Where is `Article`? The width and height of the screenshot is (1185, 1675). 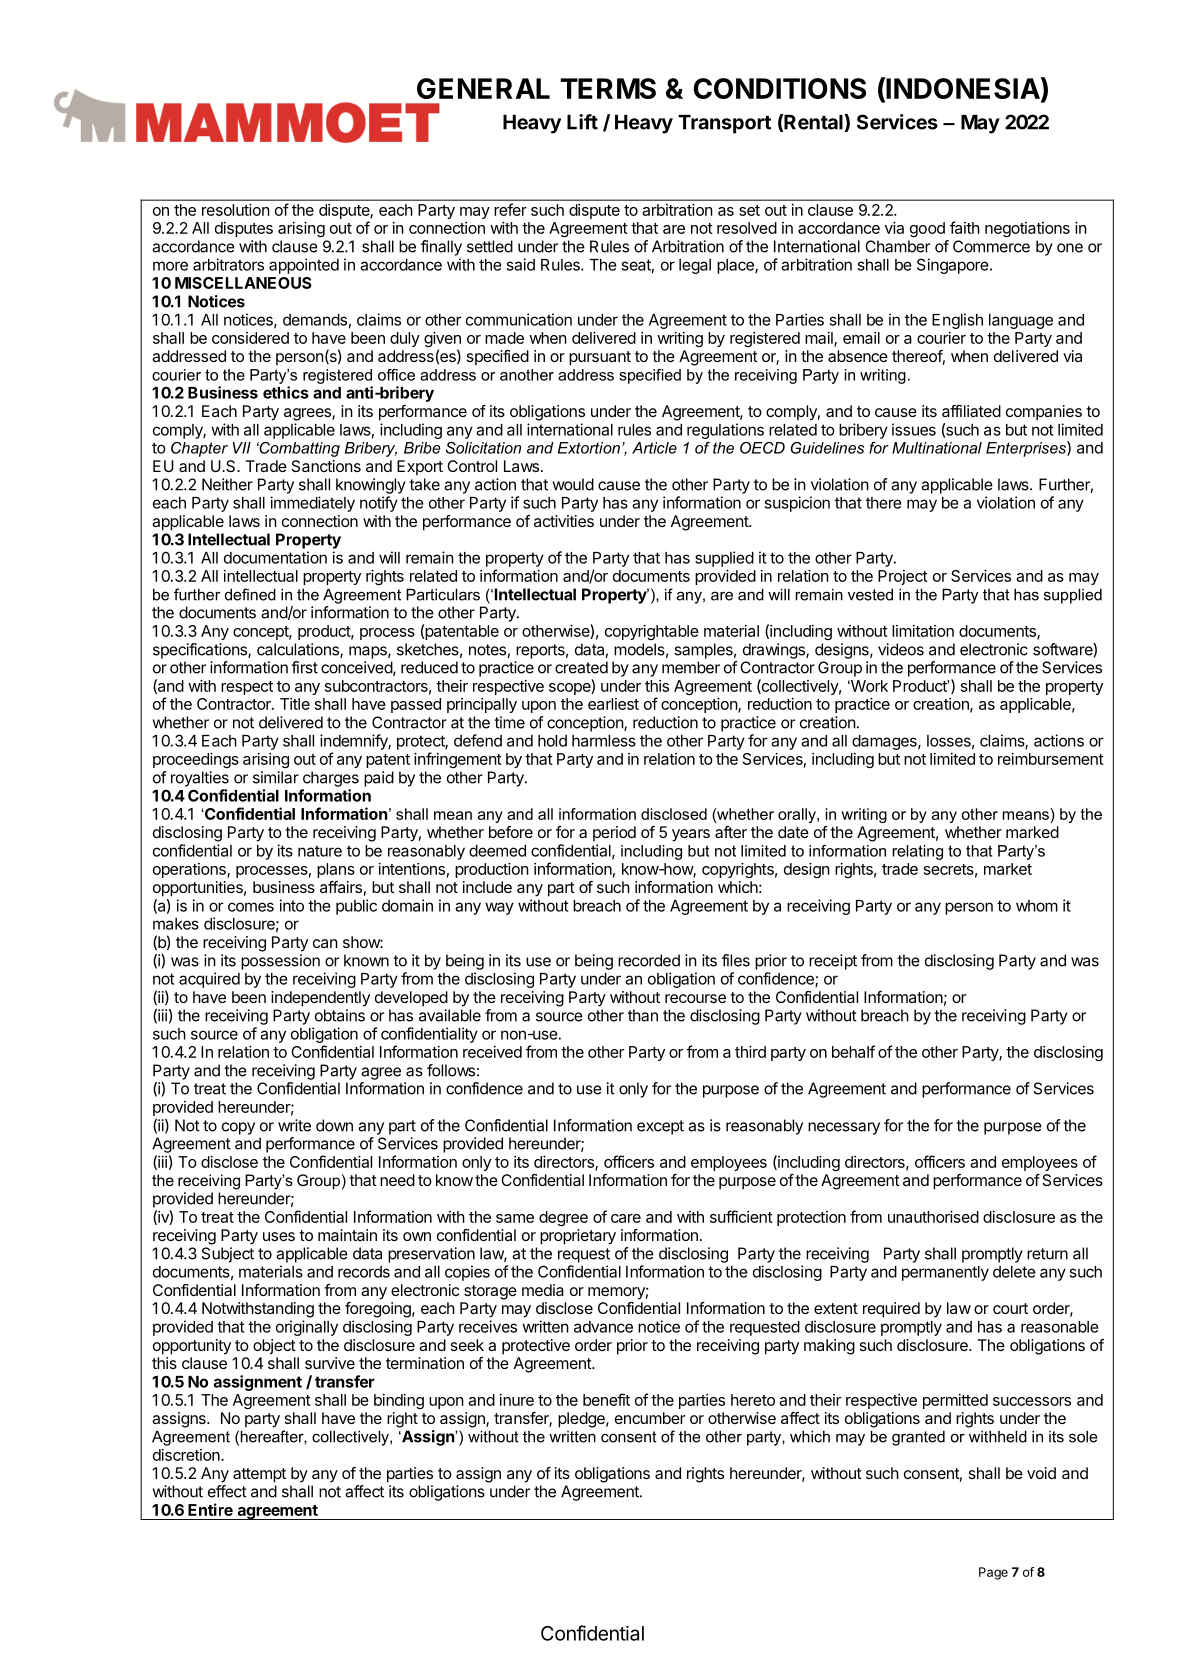 Article is located at coordinates (654, 448).
